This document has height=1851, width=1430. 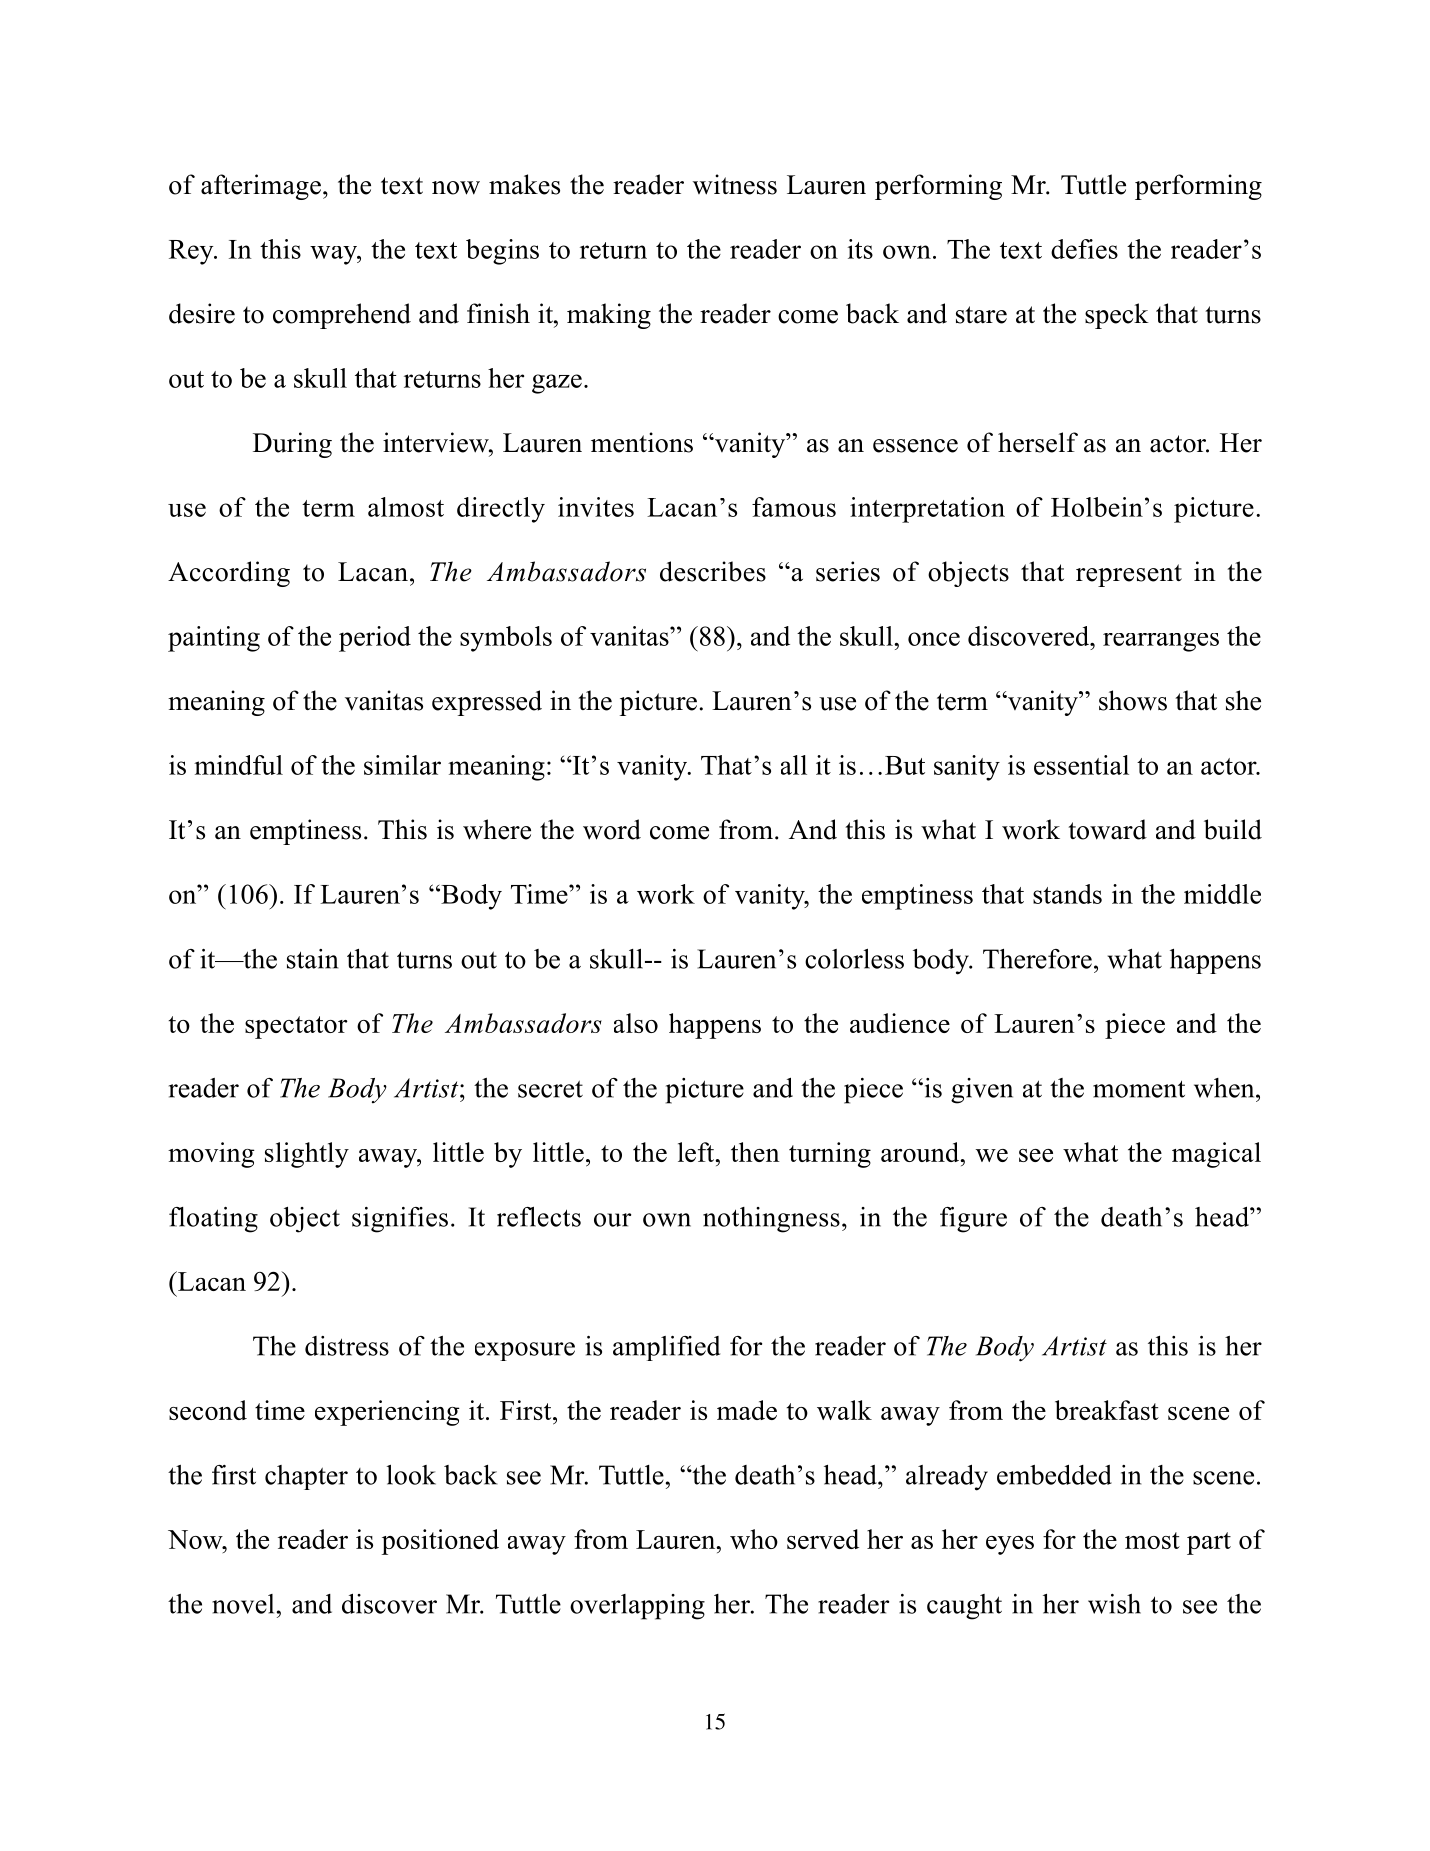 I want to click on witness, so click(x=735, y=184).
